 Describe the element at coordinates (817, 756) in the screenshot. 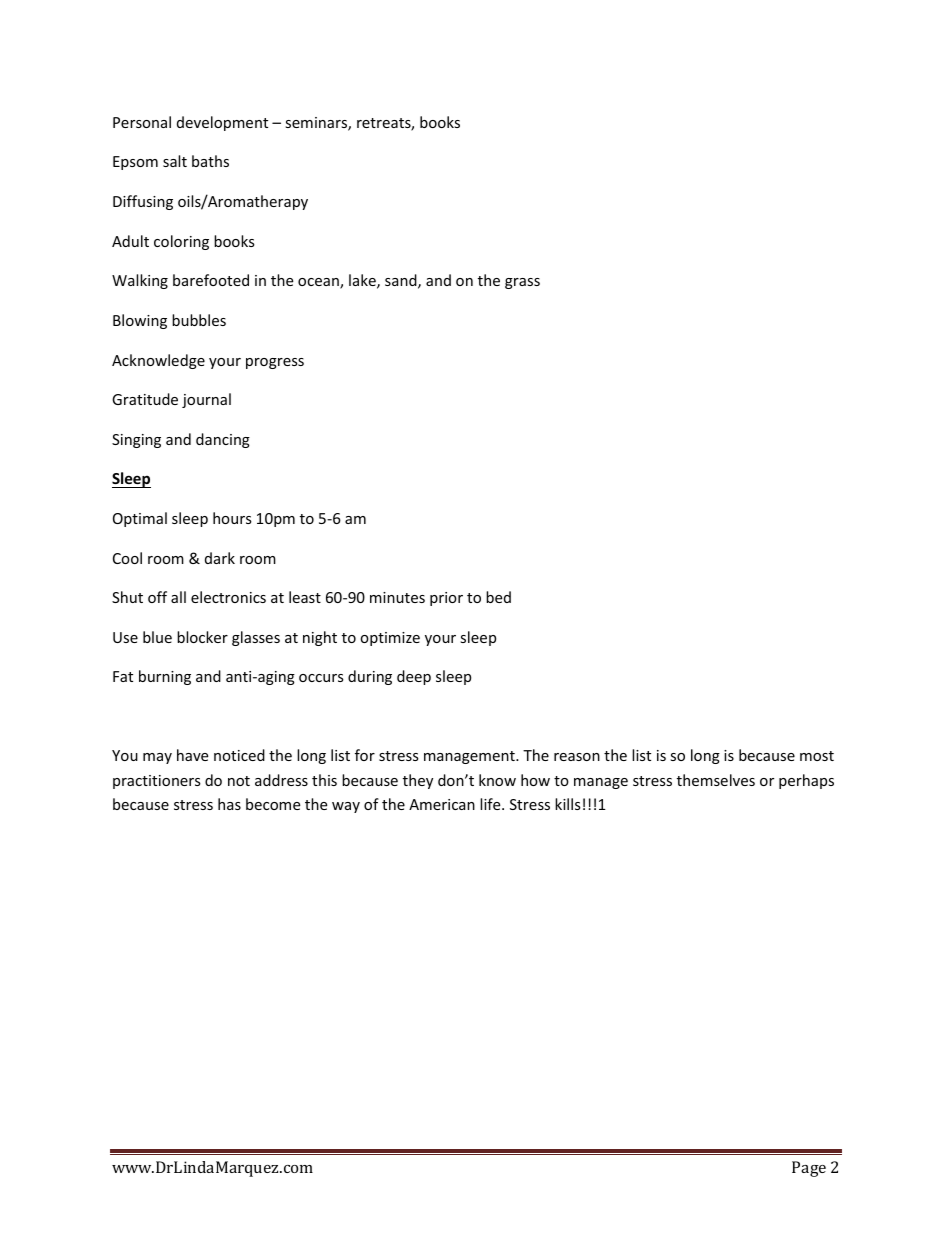

I see `most` at that location.
